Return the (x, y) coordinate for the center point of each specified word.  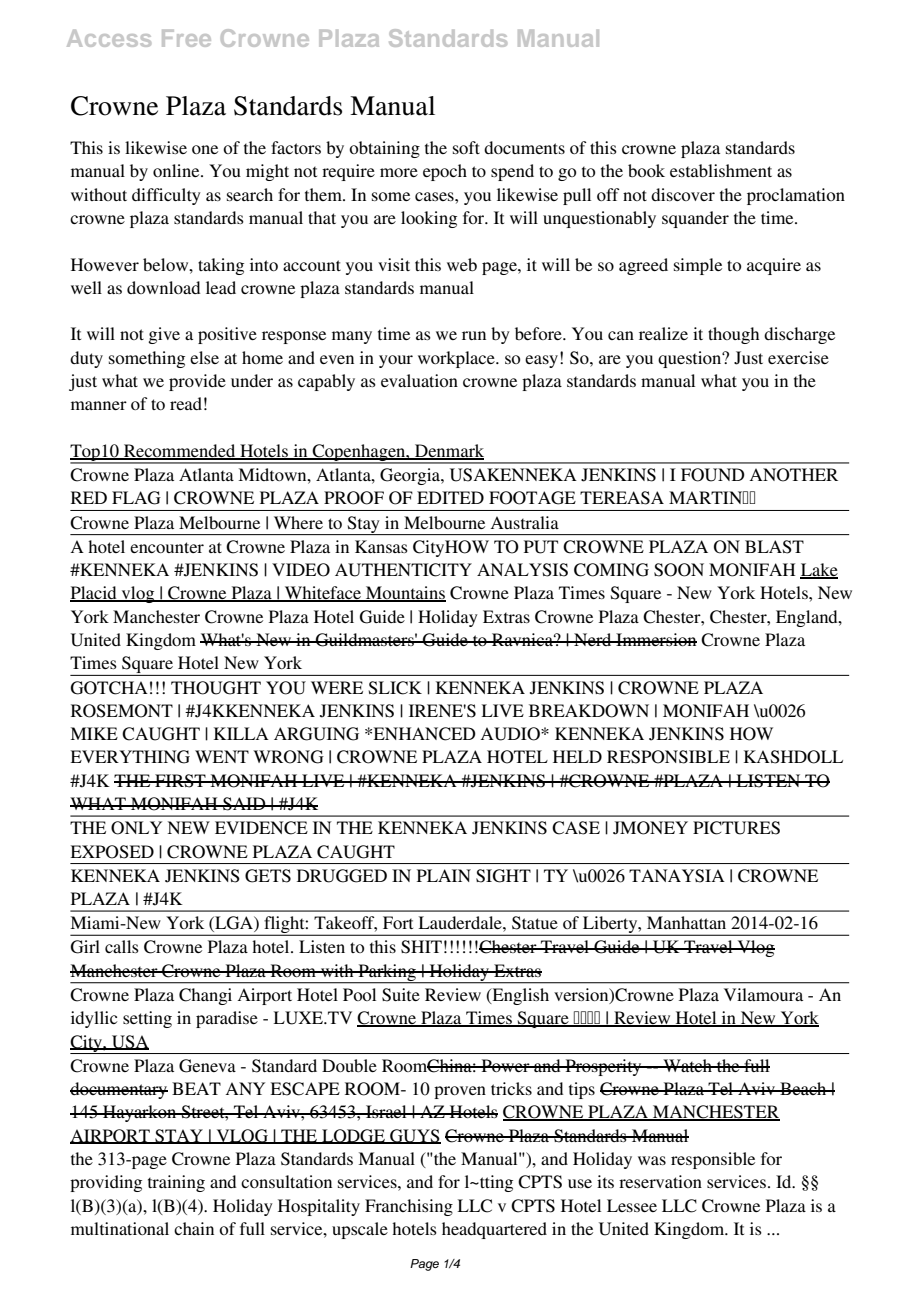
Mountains (405, 594)
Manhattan (686, 922)
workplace (457, 359)
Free (186, 38)
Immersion (655, 639)
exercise (798, 357)
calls (122, 946)
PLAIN (444, 875)
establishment (721, 170)
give (164, 335)
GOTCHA (109, 688)
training (176, 1183)
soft (466, 147)
